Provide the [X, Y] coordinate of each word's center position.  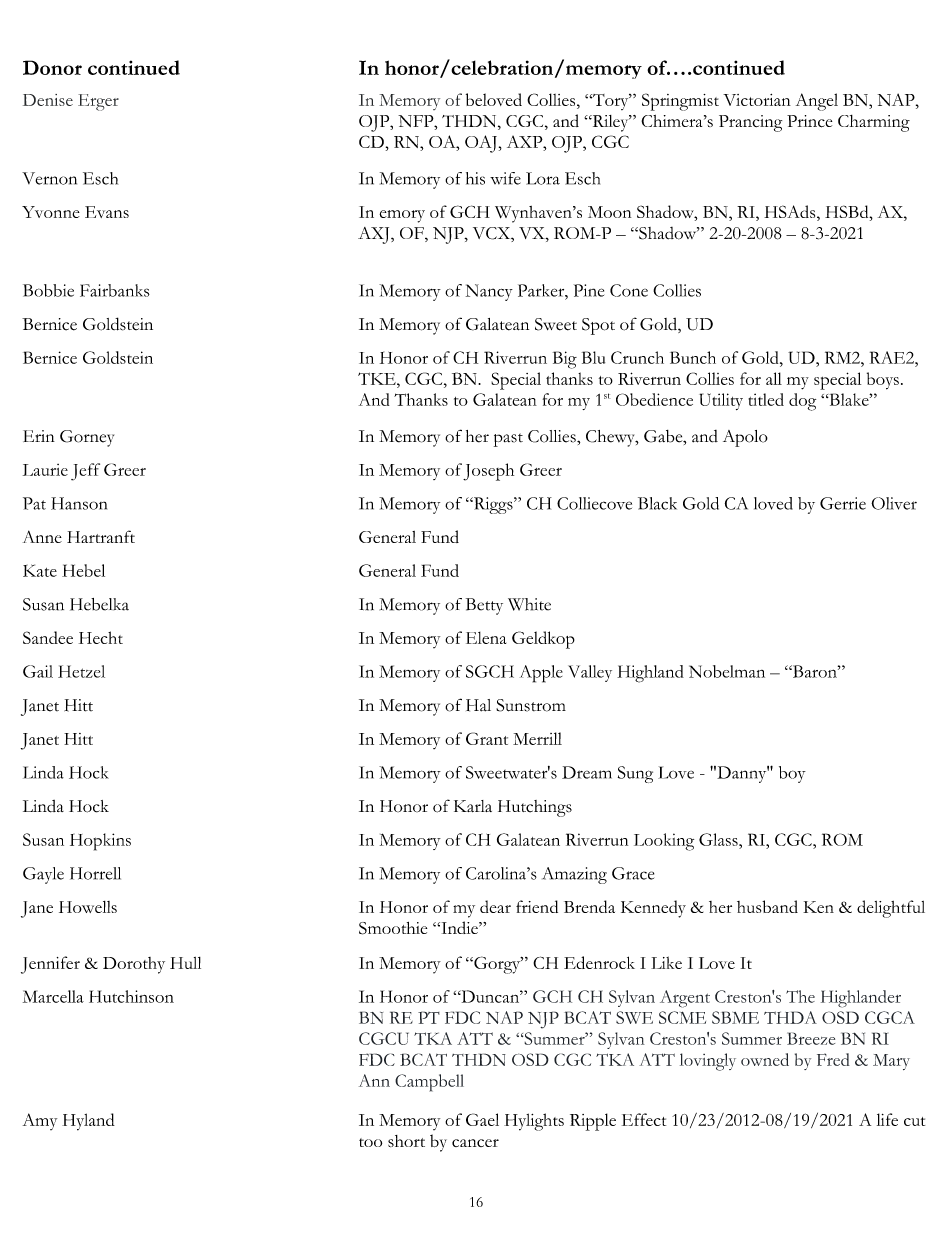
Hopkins [100, 842]
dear [495, 906]
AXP [526, 142]
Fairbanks [115, 290]
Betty [484, 606]
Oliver [894, 503]
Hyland [88, 1122]
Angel [817, 102]
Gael [482, 1119]
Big [565, 360]
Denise [48, 100]
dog [802, 402]
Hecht [101, 637]
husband [767, 906]
